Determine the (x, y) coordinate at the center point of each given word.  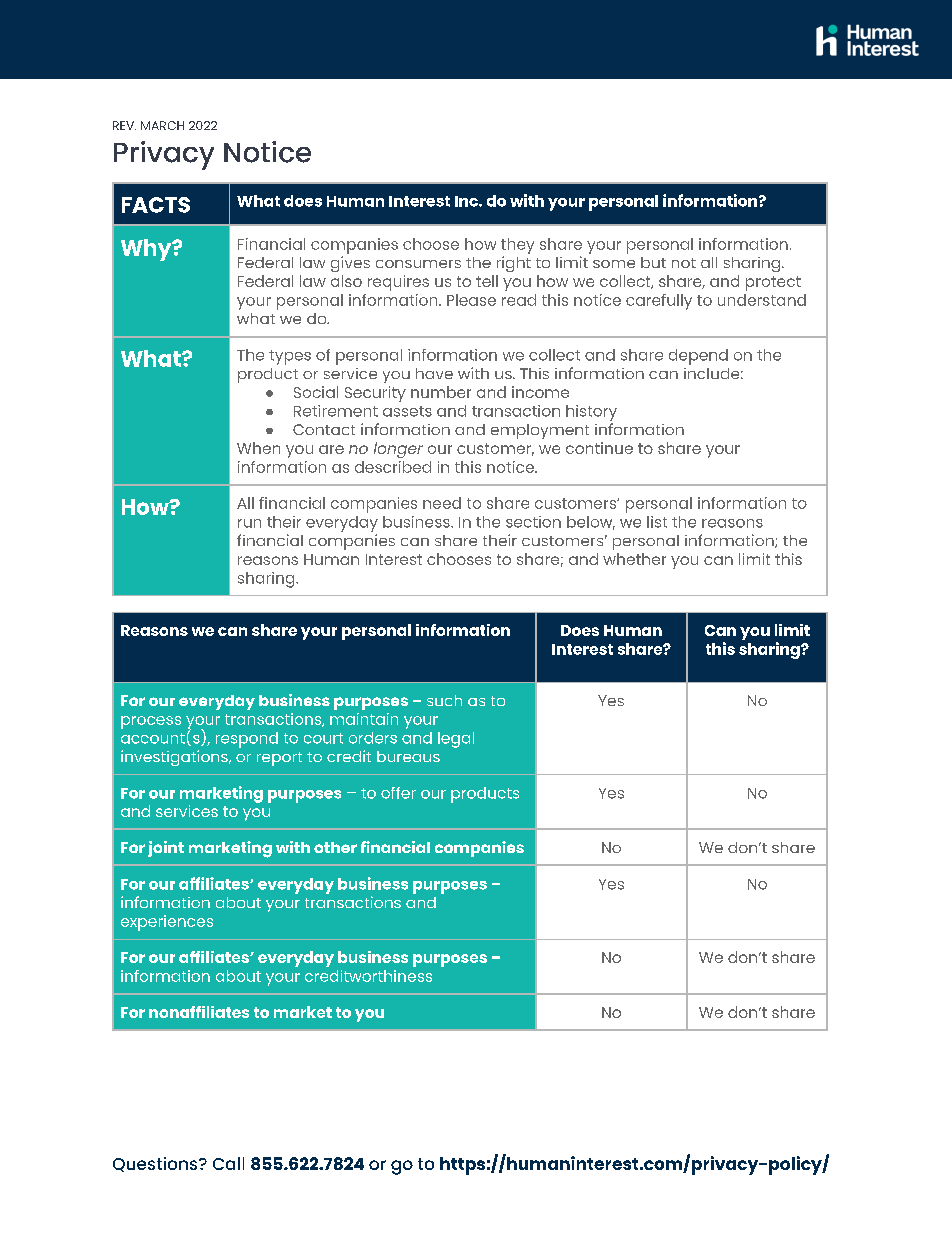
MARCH (162, 125)
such (444, 700)
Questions (156, 1164)
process (151, 722)
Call (228, 1163)
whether (634, 559)
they (517, 246)
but (653, 262)
